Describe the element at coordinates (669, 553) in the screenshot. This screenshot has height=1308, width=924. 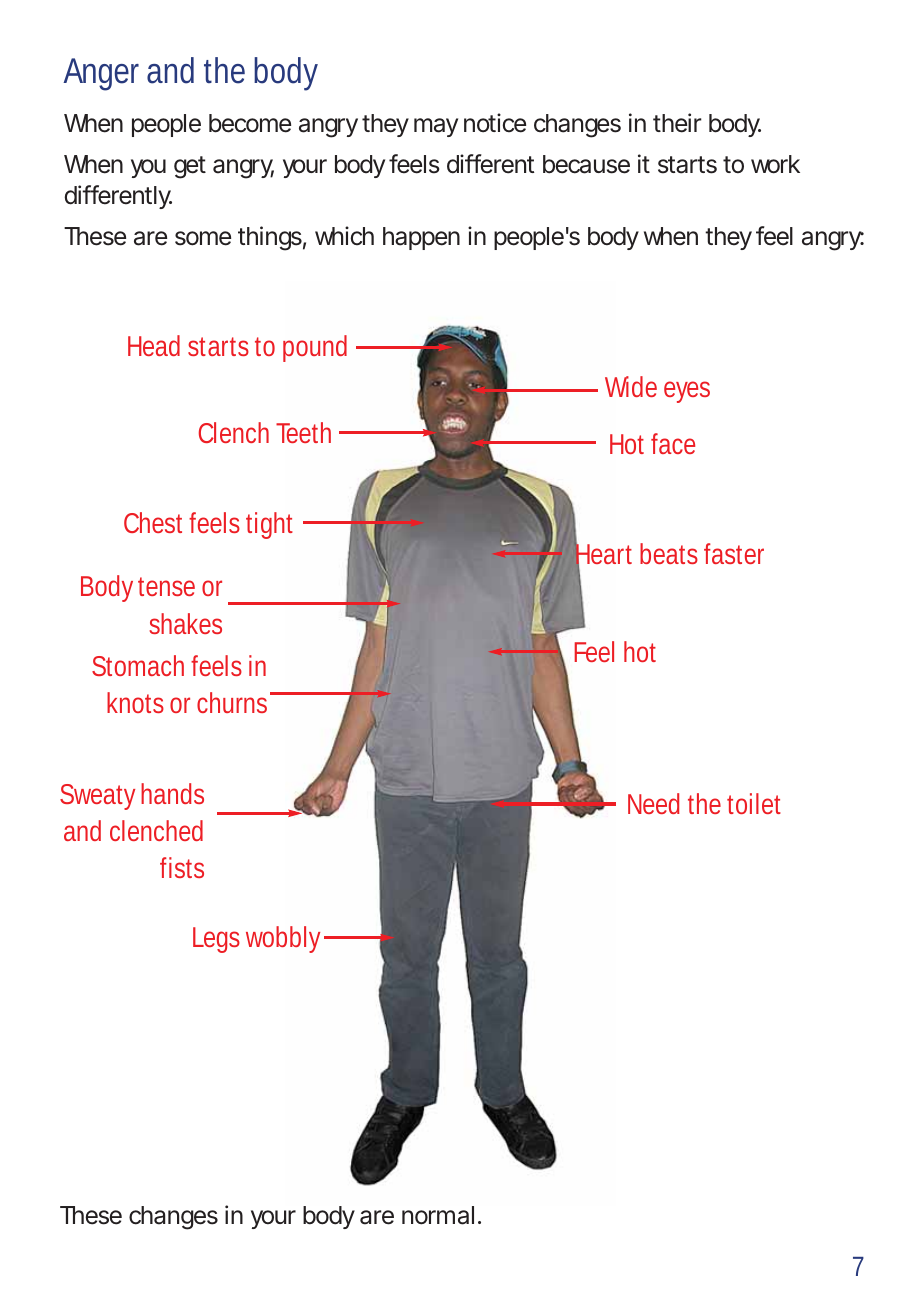
I see `beats` at that location.
